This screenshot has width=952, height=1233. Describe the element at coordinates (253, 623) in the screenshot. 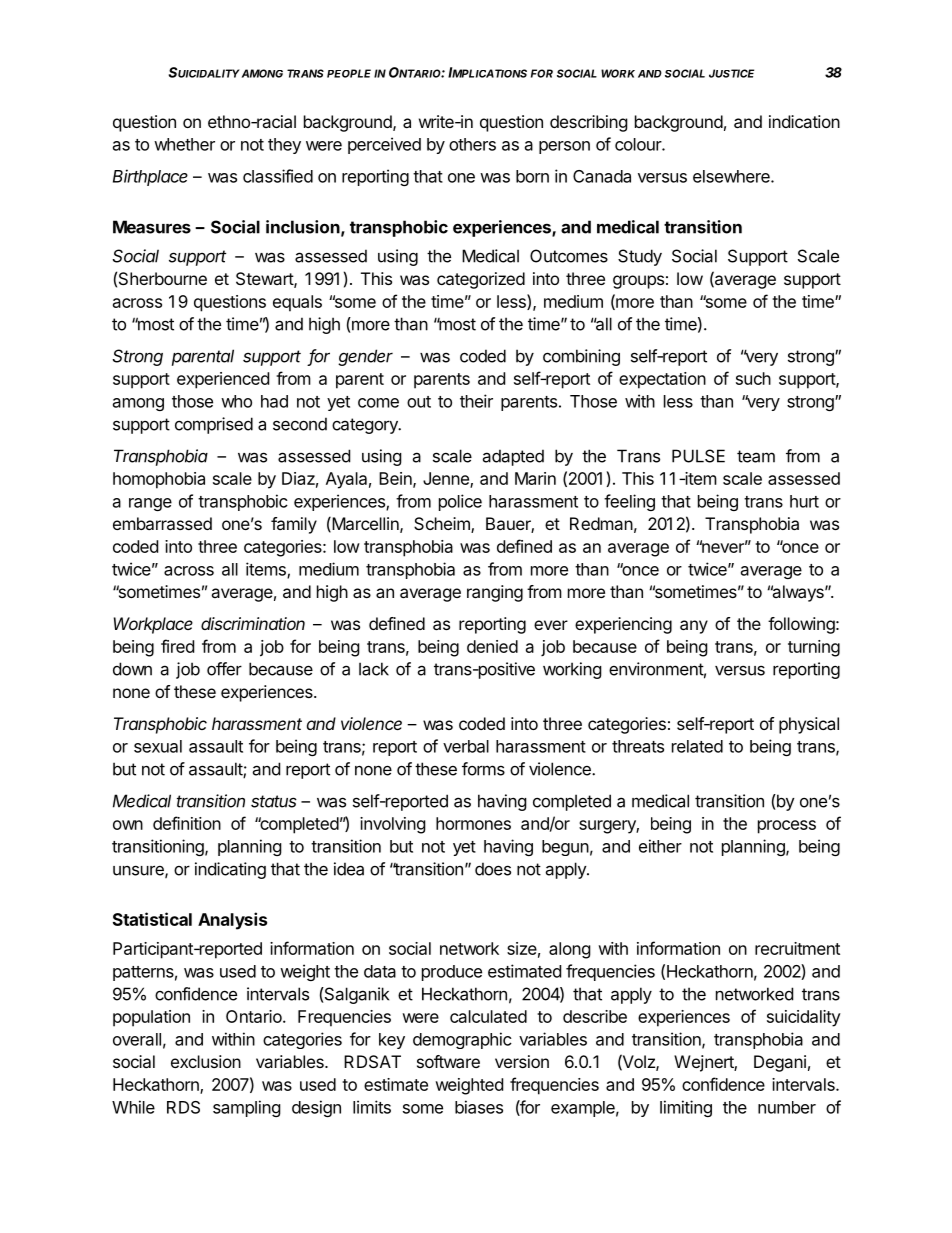

I see `discrimination` at that location.
